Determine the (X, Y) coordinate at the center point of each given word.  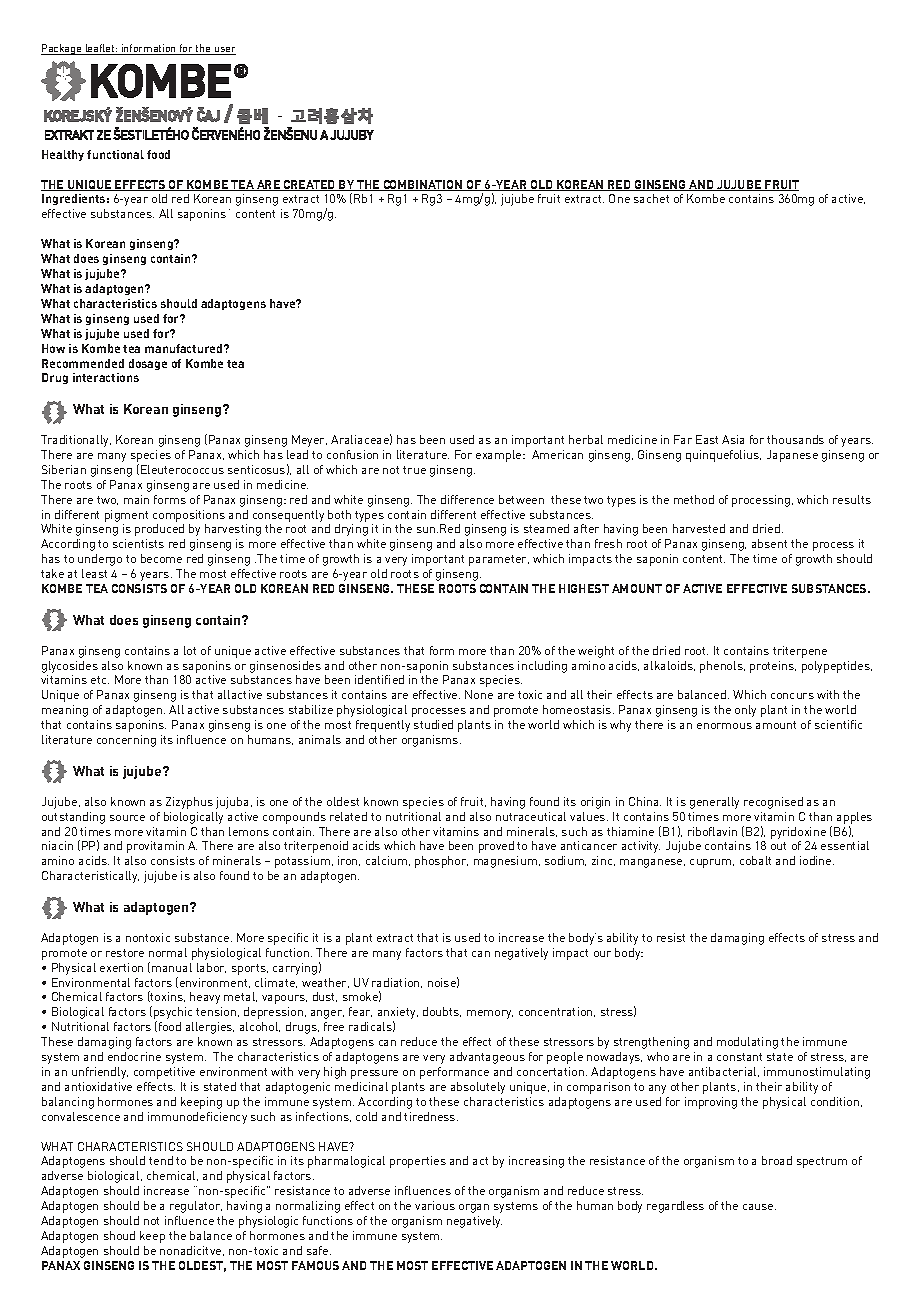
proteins (773, 667)
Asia (733, 439)
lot (190, 650)
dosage (148, 364)
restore (125, 953)
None (479, 694)
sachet (651, 198)
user (224, 51)
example (500, 456)
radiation (397, 983)
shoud (119, 1235)
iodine (817, 860)
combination (423, 185)
